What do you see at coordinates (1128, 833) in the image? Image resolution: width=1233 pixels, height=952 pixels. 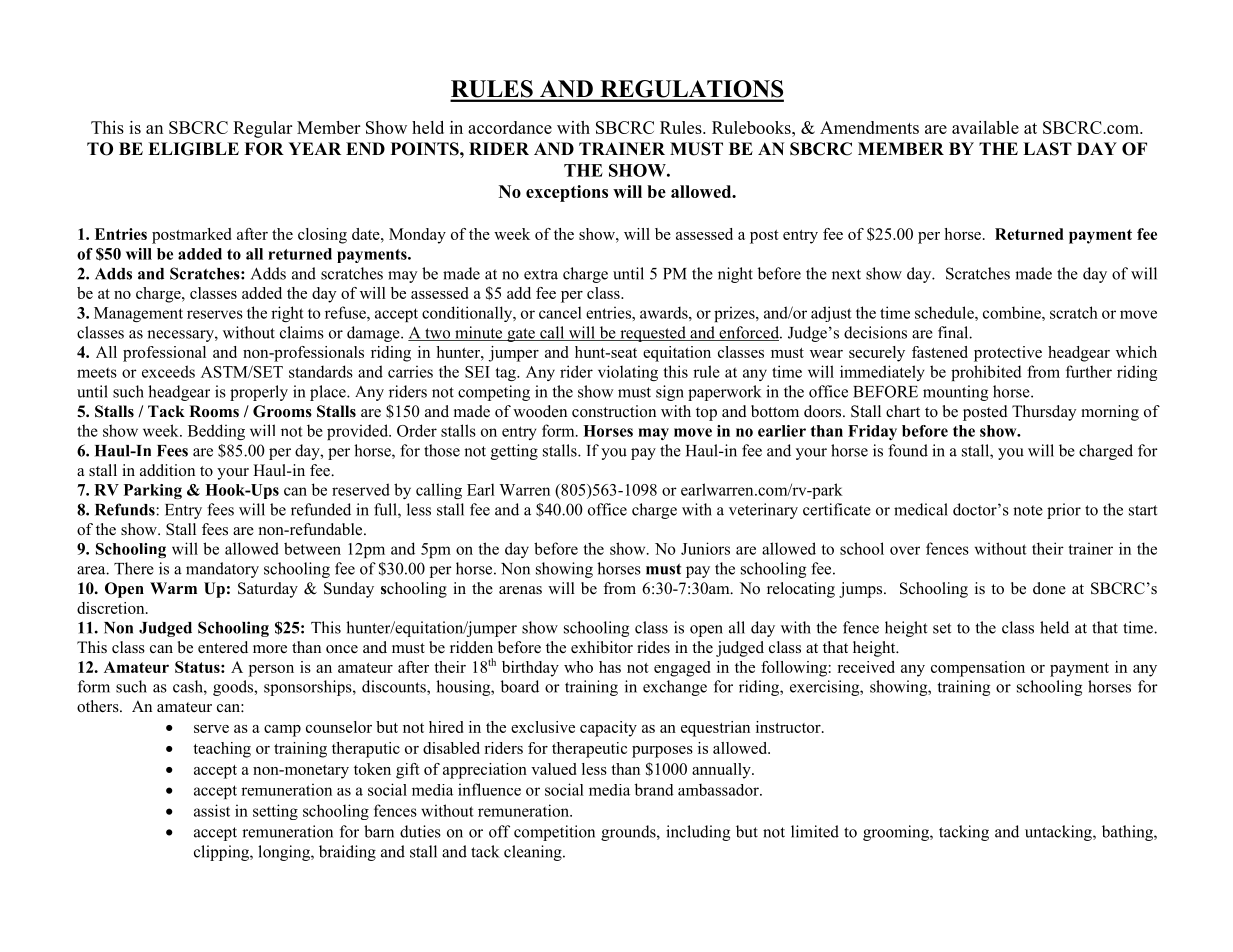 I see `bathing` at bounding box center [1128, 833].
